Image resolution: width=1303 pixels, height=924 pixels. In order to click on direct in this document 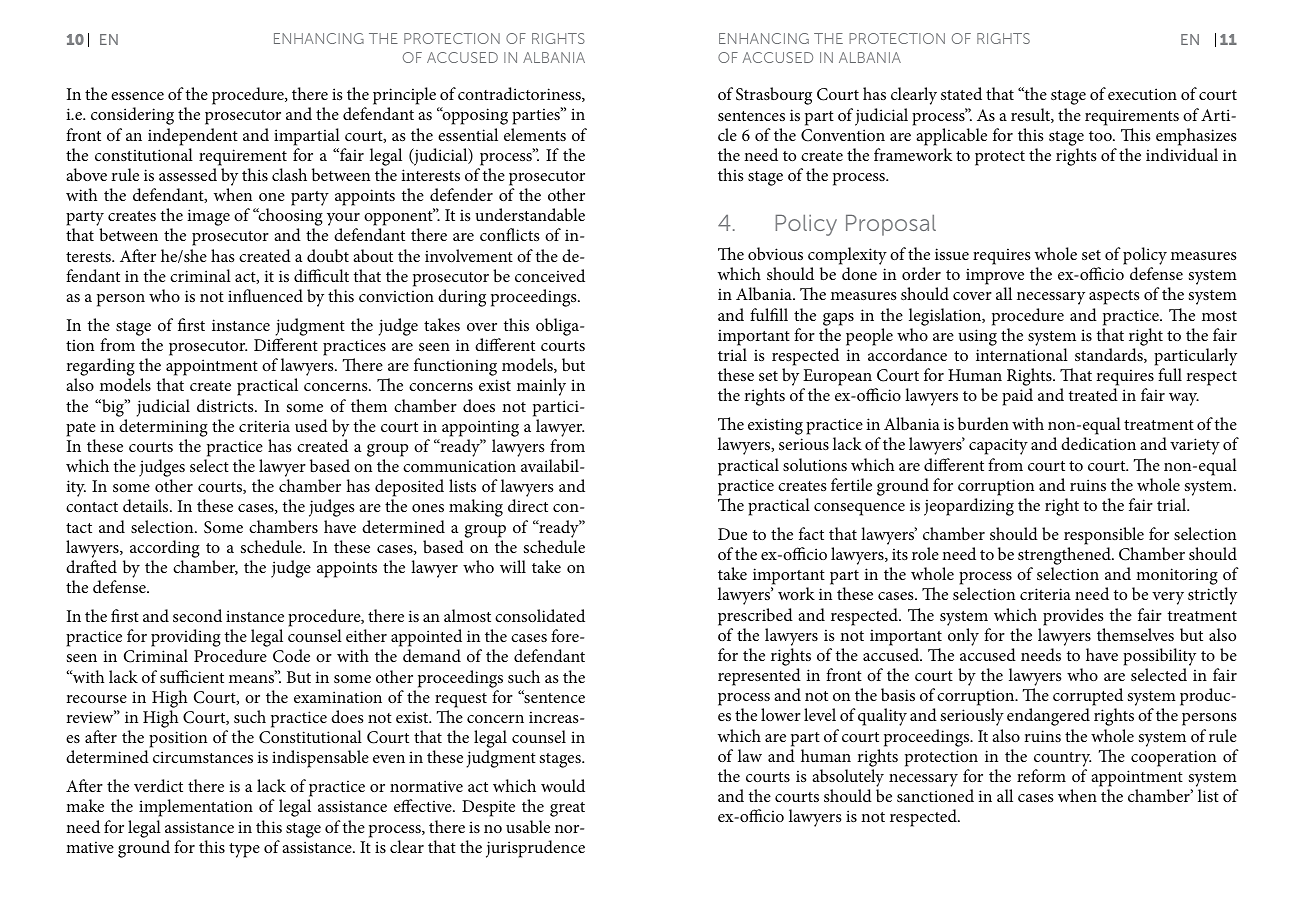, I will do `click(528, 505)`.
